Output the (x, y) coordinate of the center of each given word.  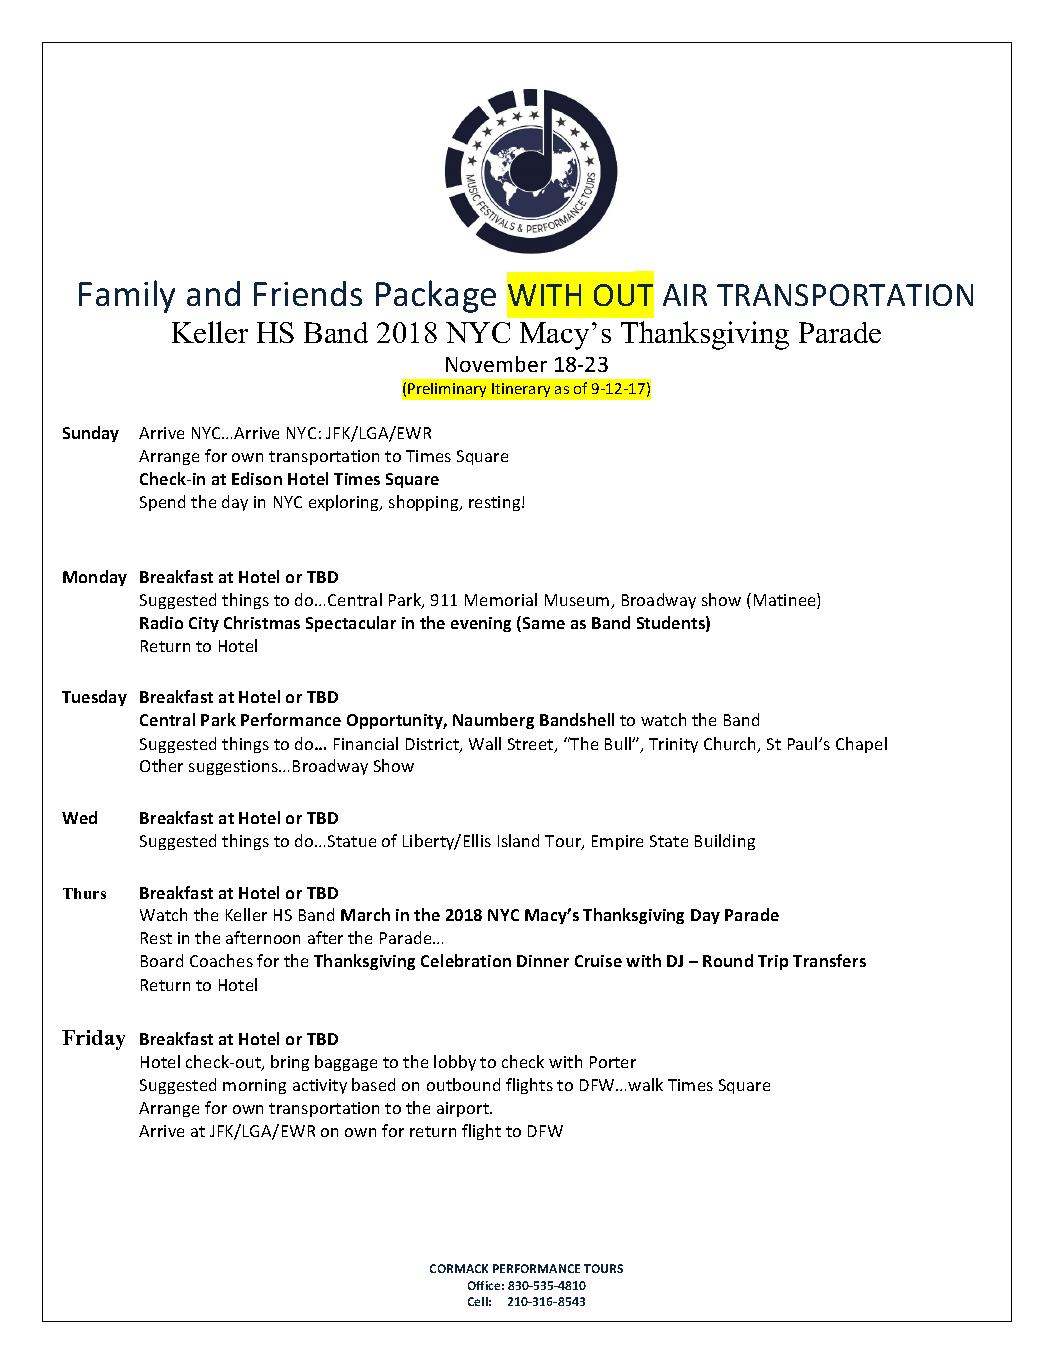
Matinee (786, 601)
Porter (613, 1062)
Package (436, 296)
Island (518, 840)
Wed (79, 817)
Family (127, 296)
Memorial (501, 599)
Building (725, 842)
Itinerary (521, 390)
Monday (95, 578)
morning (254, 1086)
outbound (463, 1084)
